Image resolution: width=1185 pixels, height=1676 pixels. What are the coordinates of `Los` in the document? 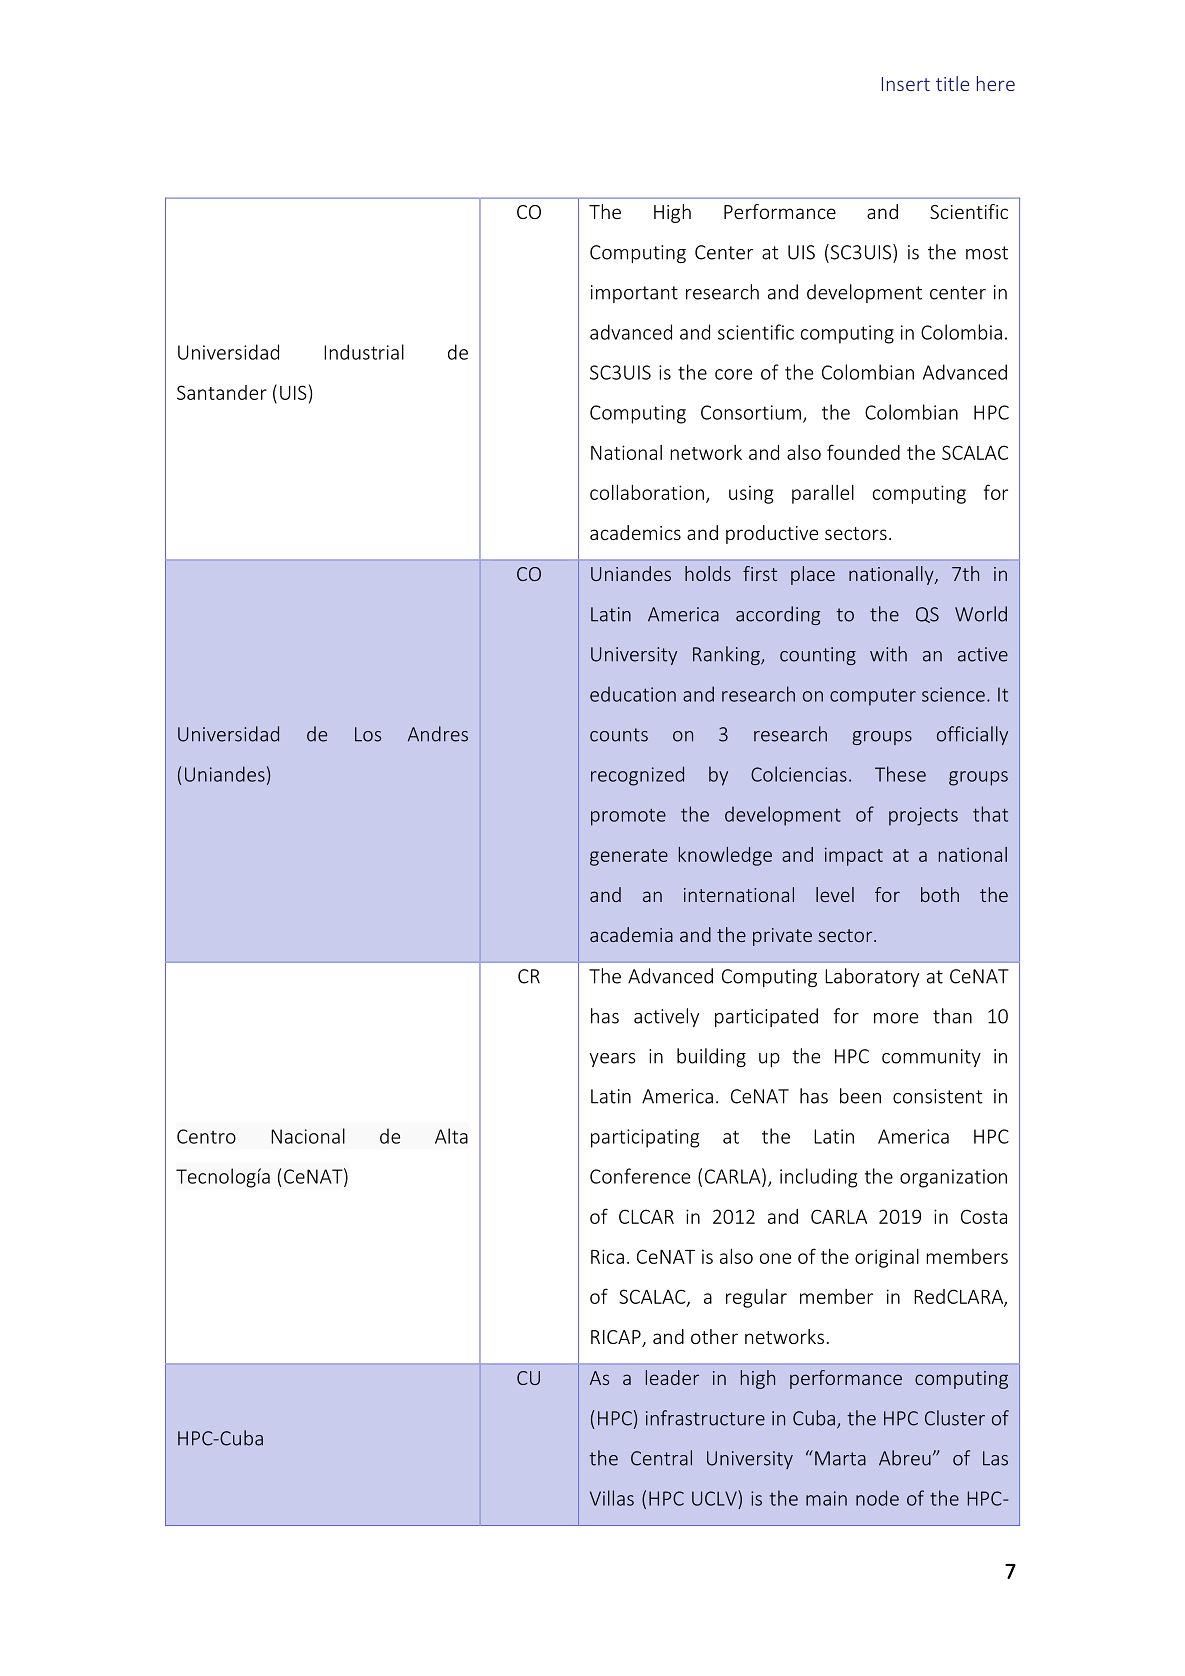 It's located at (368, 734).
